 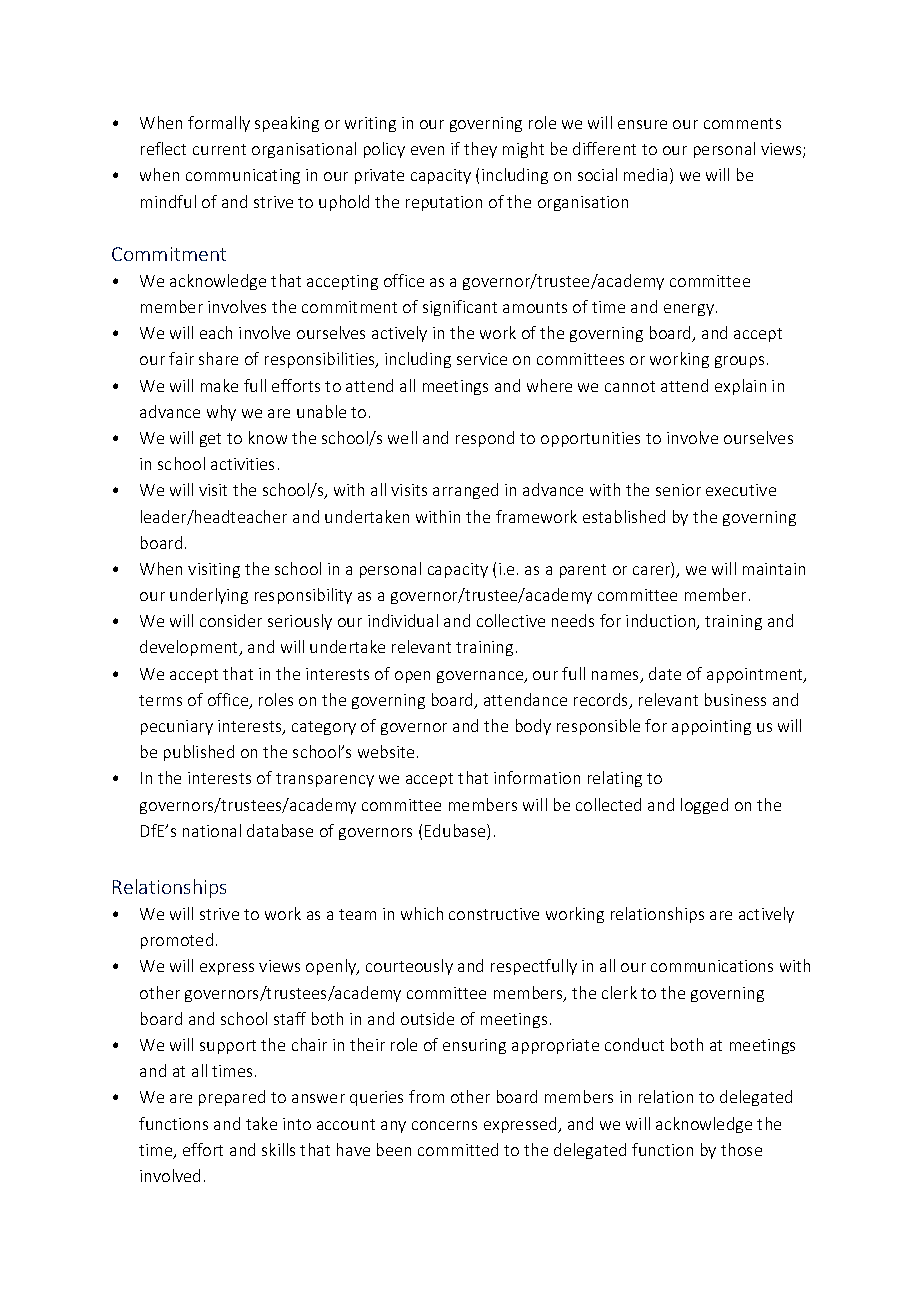 I want to click on prepared, so click(x=232, y=1098).
